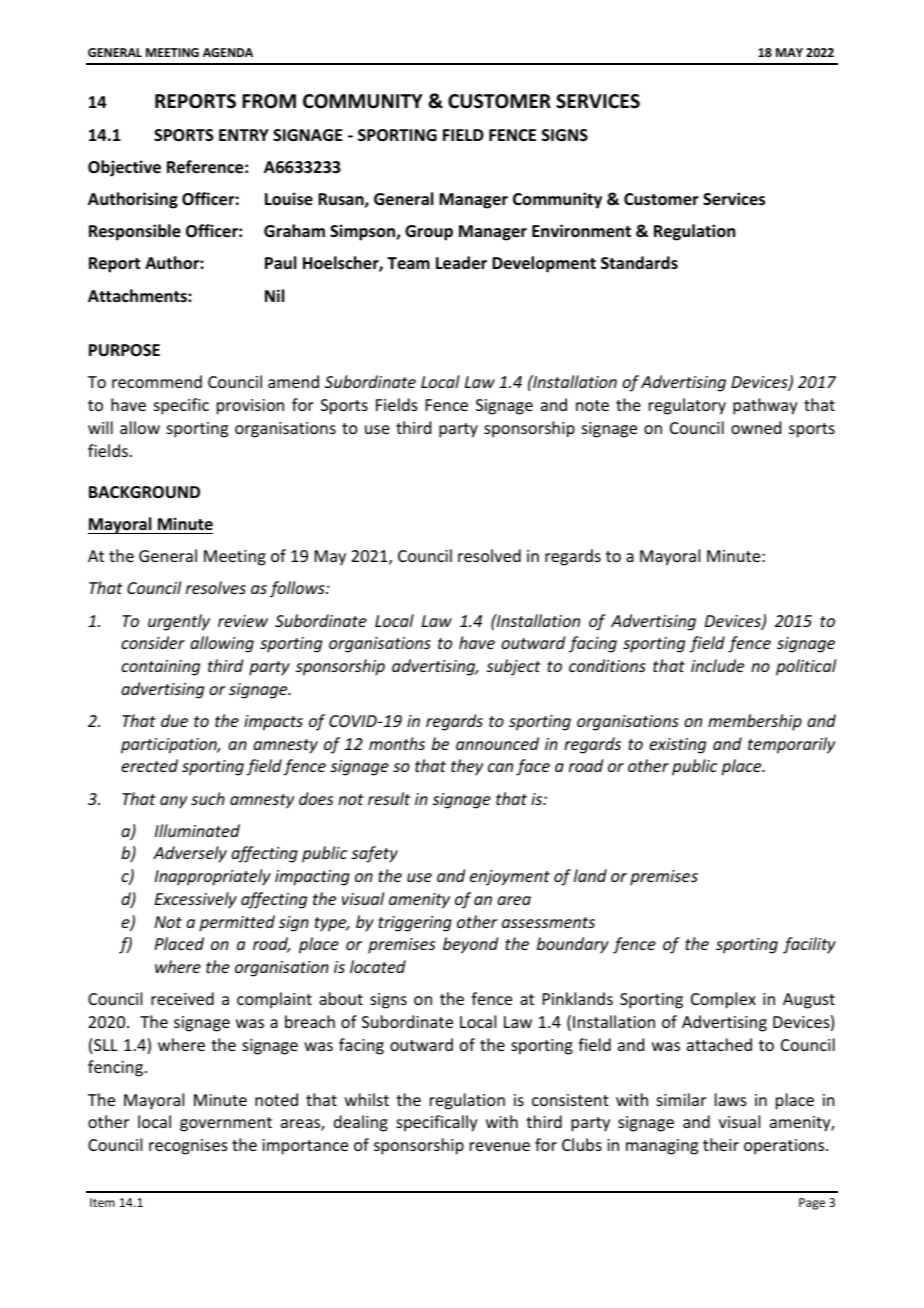  I want to click on Standards, so click(639, 262).
